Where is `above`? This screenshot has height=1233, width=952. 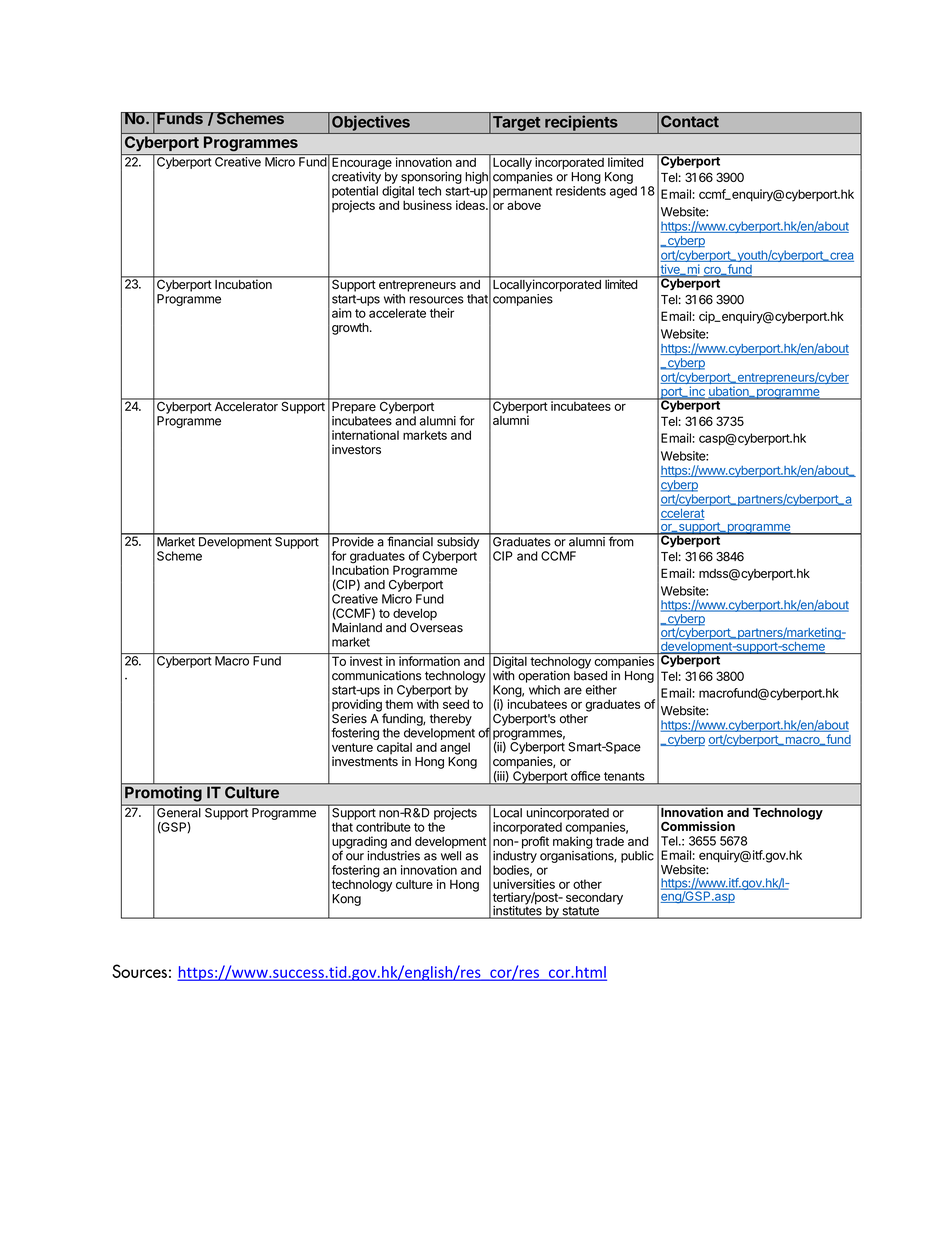
above is located at coordinates (524, 205).
